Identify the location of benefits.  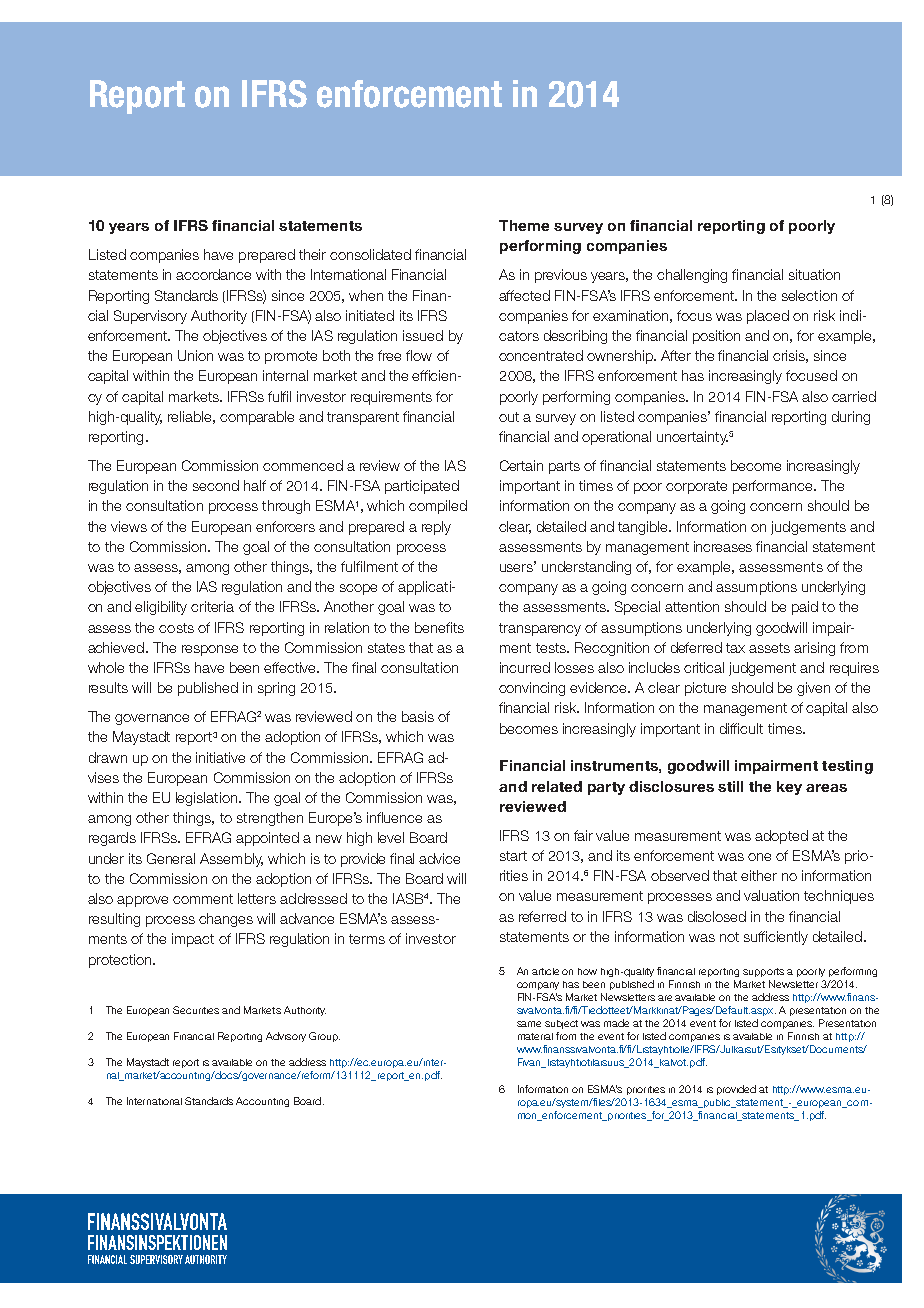
(439, 627).
